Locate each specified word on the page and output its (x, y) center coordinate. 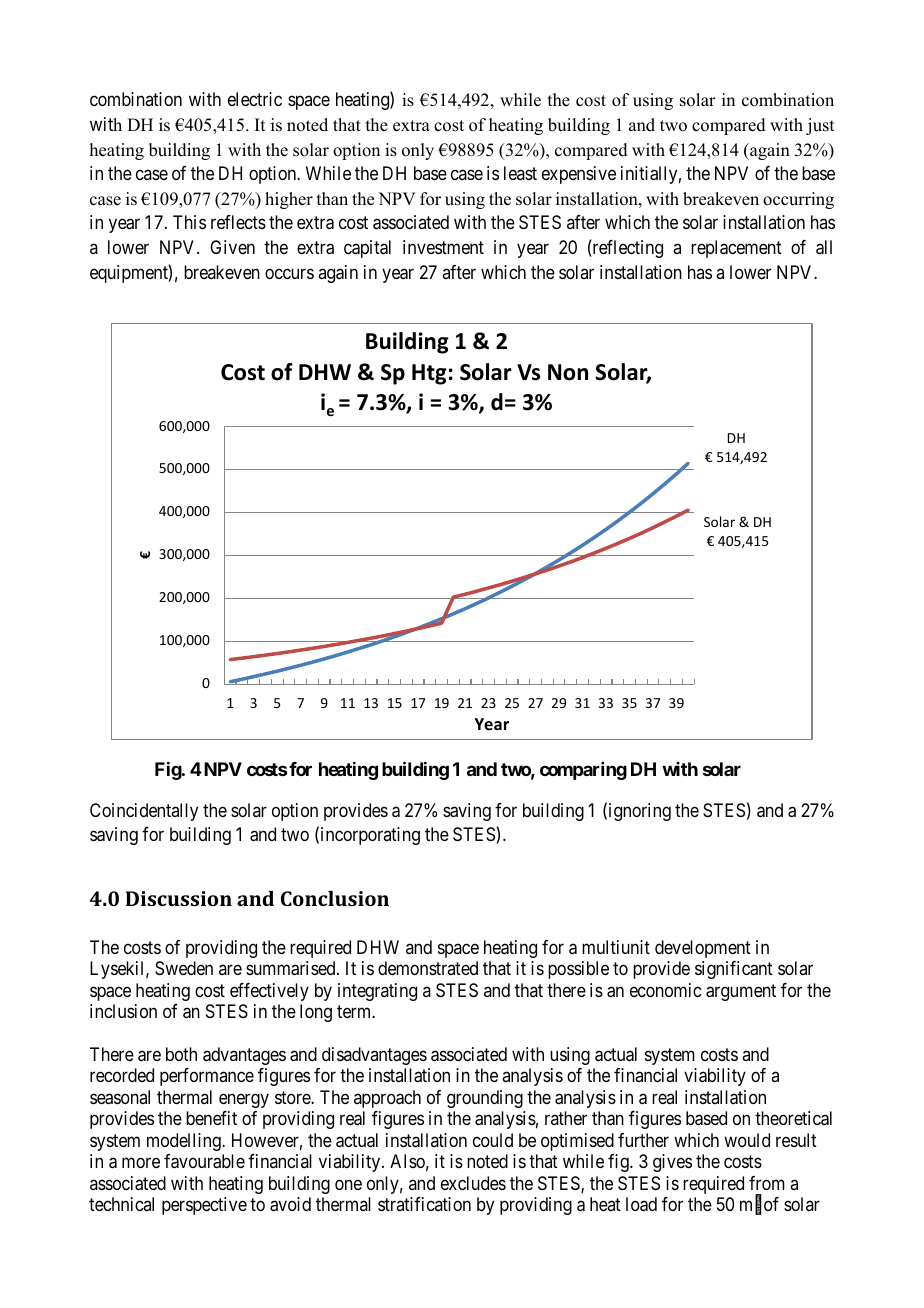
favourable (204, 1161)
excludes (473, 1183)
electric (255, 99)
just (820, 126)
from (767, 1183)
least (520, 173)
